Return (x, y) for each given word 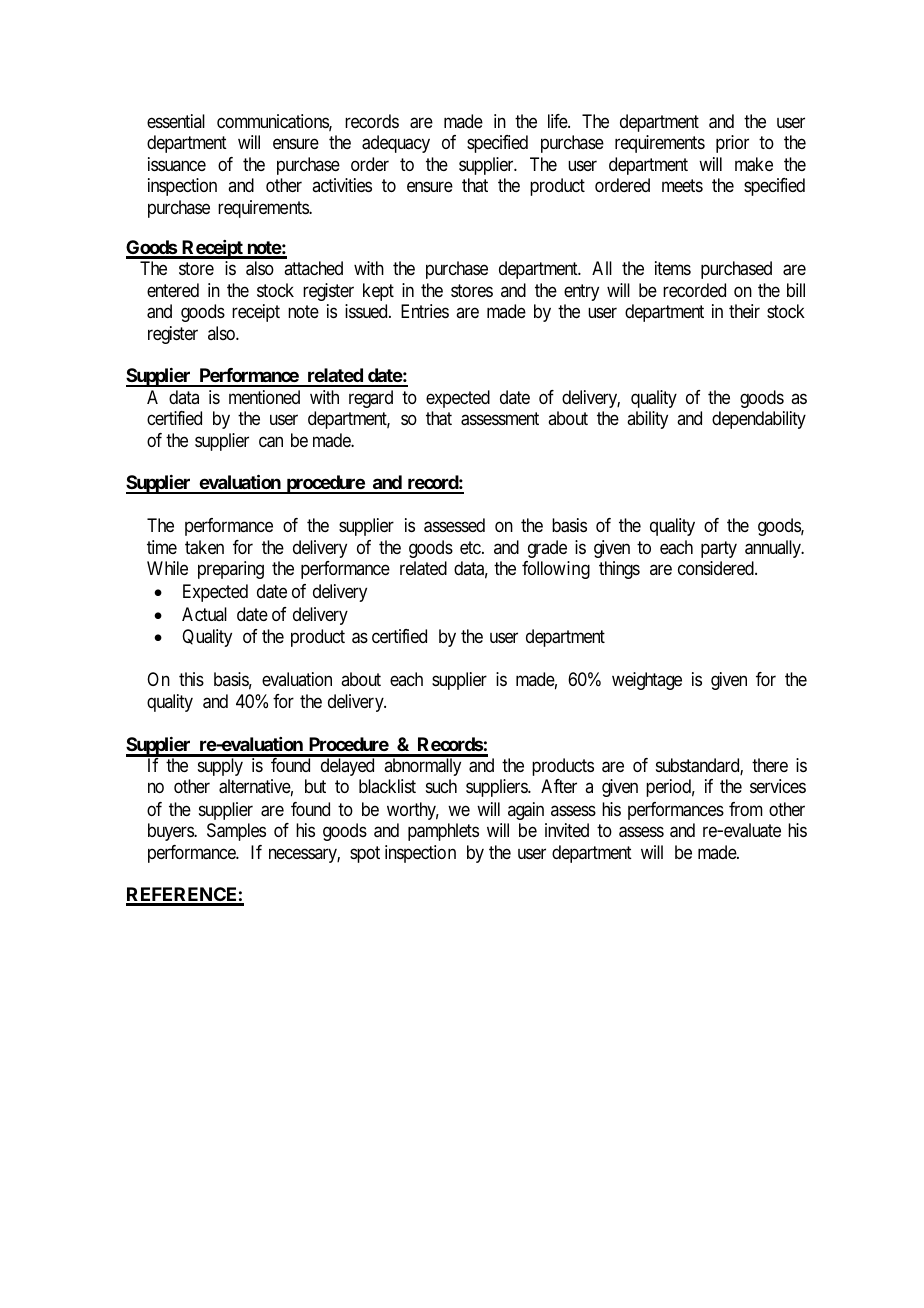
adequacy (396, 144)
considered (717, 568)
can (271, 442)
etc (471, 548)
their (744, 311)
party (719, 550)
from (746, 809)
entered (173, 290)
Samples (236, 832)
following (556, 570)
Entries (425, 311)
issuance (177, 164)
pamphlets (443, 832)
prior (732, 144)
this (191, 679)
